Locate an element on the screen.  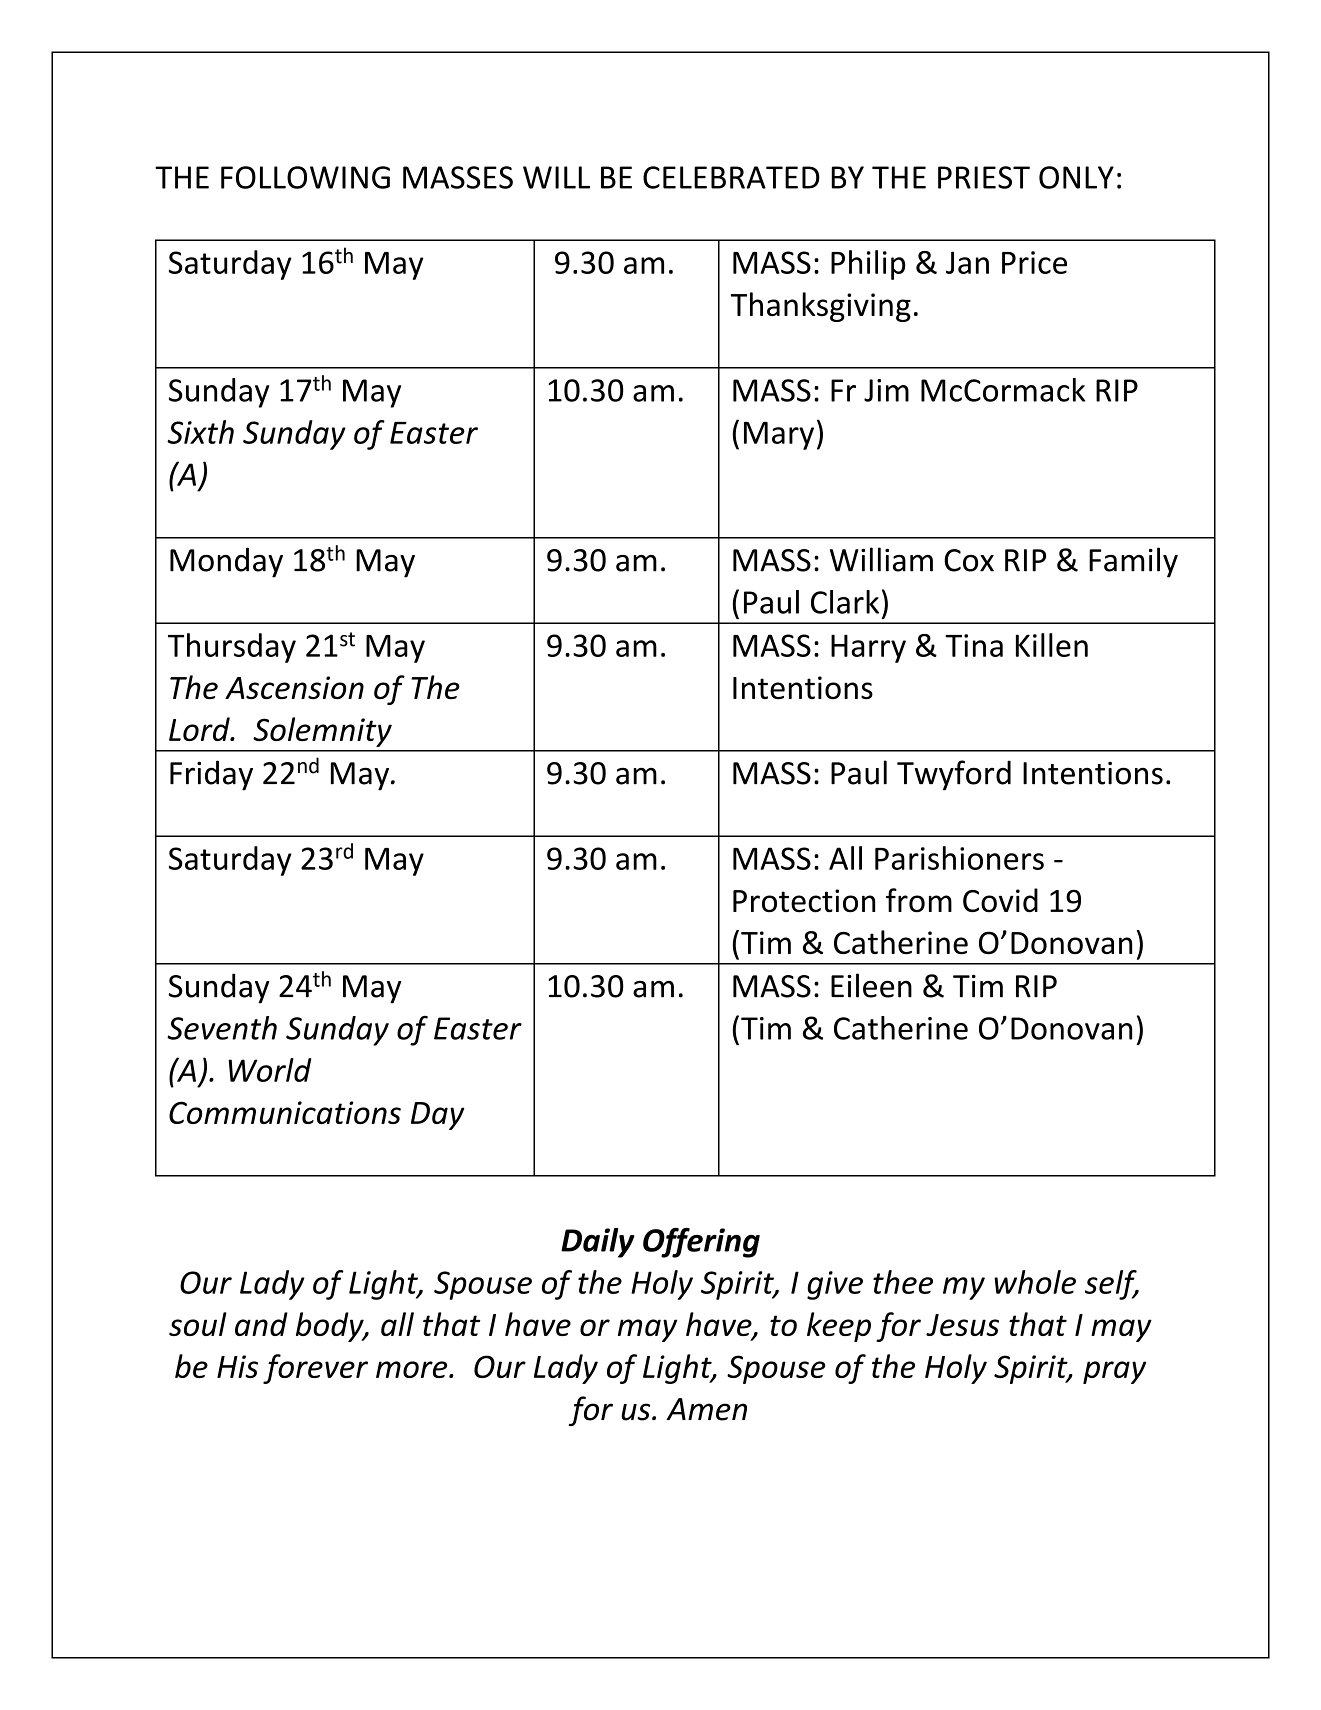
Monday is located at coordinates (226, 562).
